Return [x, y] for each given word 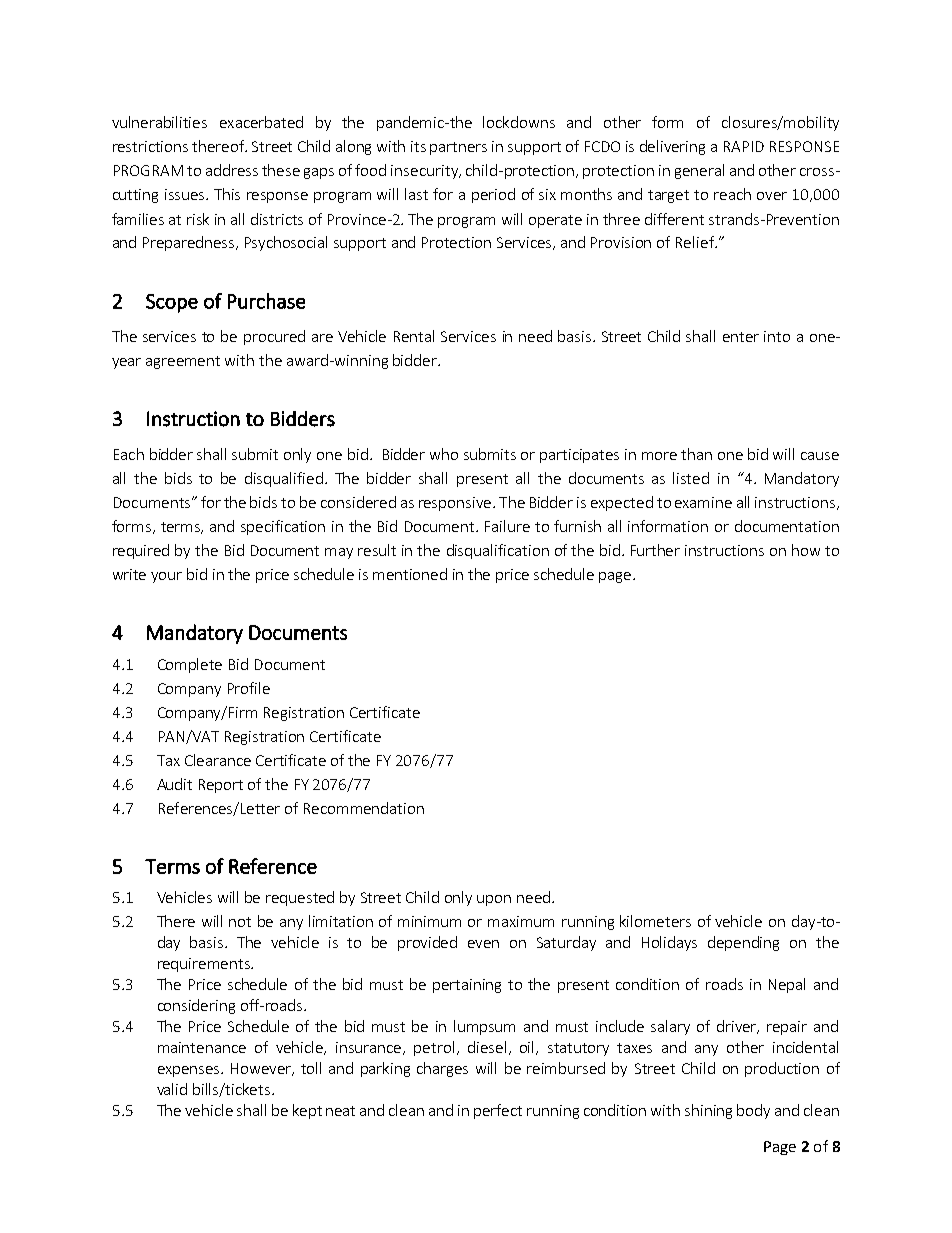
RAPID [744, 146]
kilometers [655, 921]
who [444, 454]
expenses [190, 1071]
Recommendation [364, 808]
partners [458, 148]
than [696, 454]
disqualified [284, 479]
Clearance [218, 760]
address [232, 170]
